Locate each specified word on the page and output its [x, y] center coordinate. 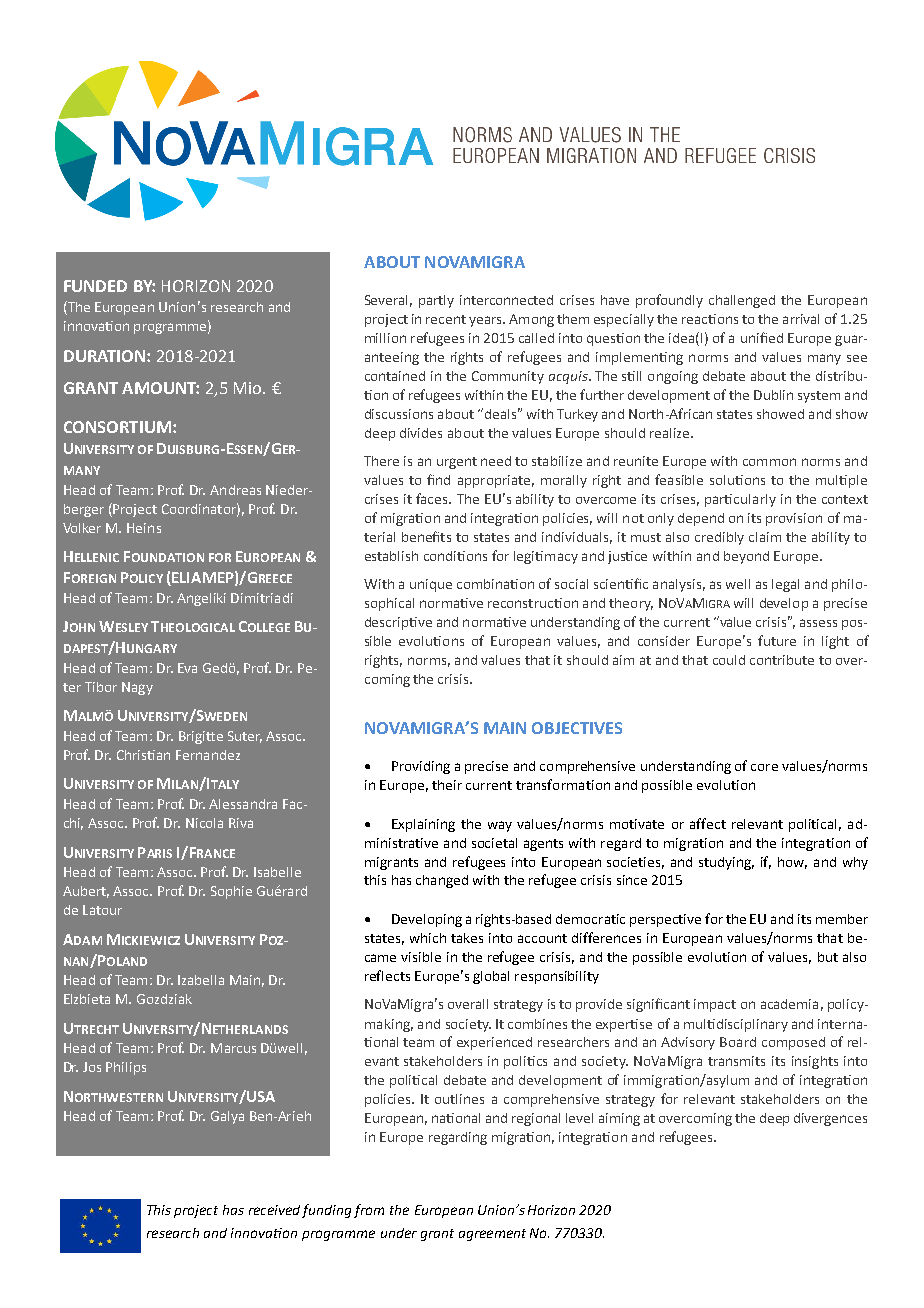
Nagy [137, 688]
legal [785, 585]
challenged [742, 301]
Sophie [231, 892]
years [486, 321]
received [274, 1210]
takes [467, 938]
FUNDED [95, 286]
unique [431, 585]
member [842, 919]
